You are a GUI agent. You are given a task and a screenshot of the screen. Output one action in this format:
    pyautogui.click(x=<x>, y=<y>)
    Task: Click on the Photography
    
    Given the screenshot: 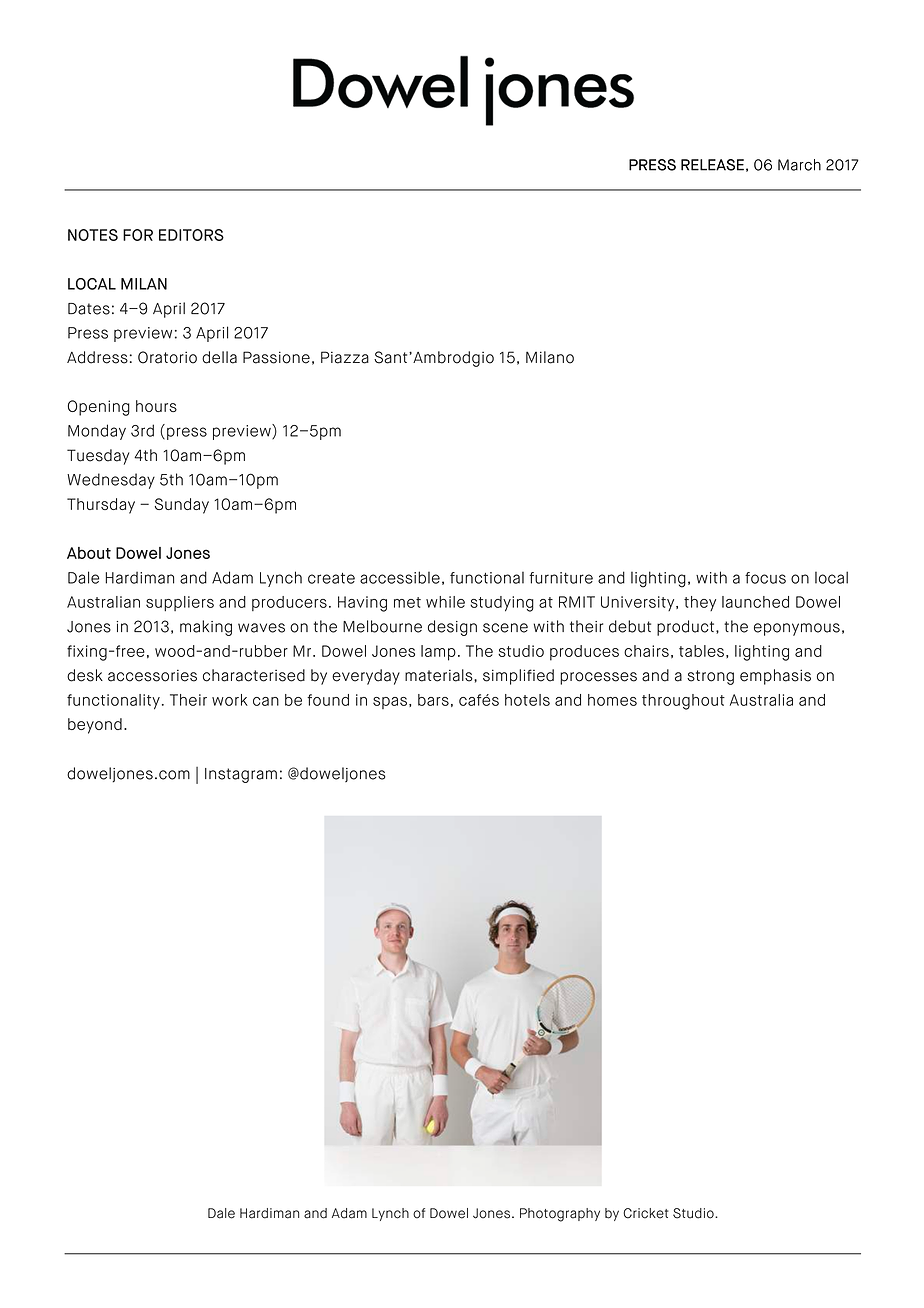 What is the action you would take?
    pyautogui.click(x=560, y=1215)
